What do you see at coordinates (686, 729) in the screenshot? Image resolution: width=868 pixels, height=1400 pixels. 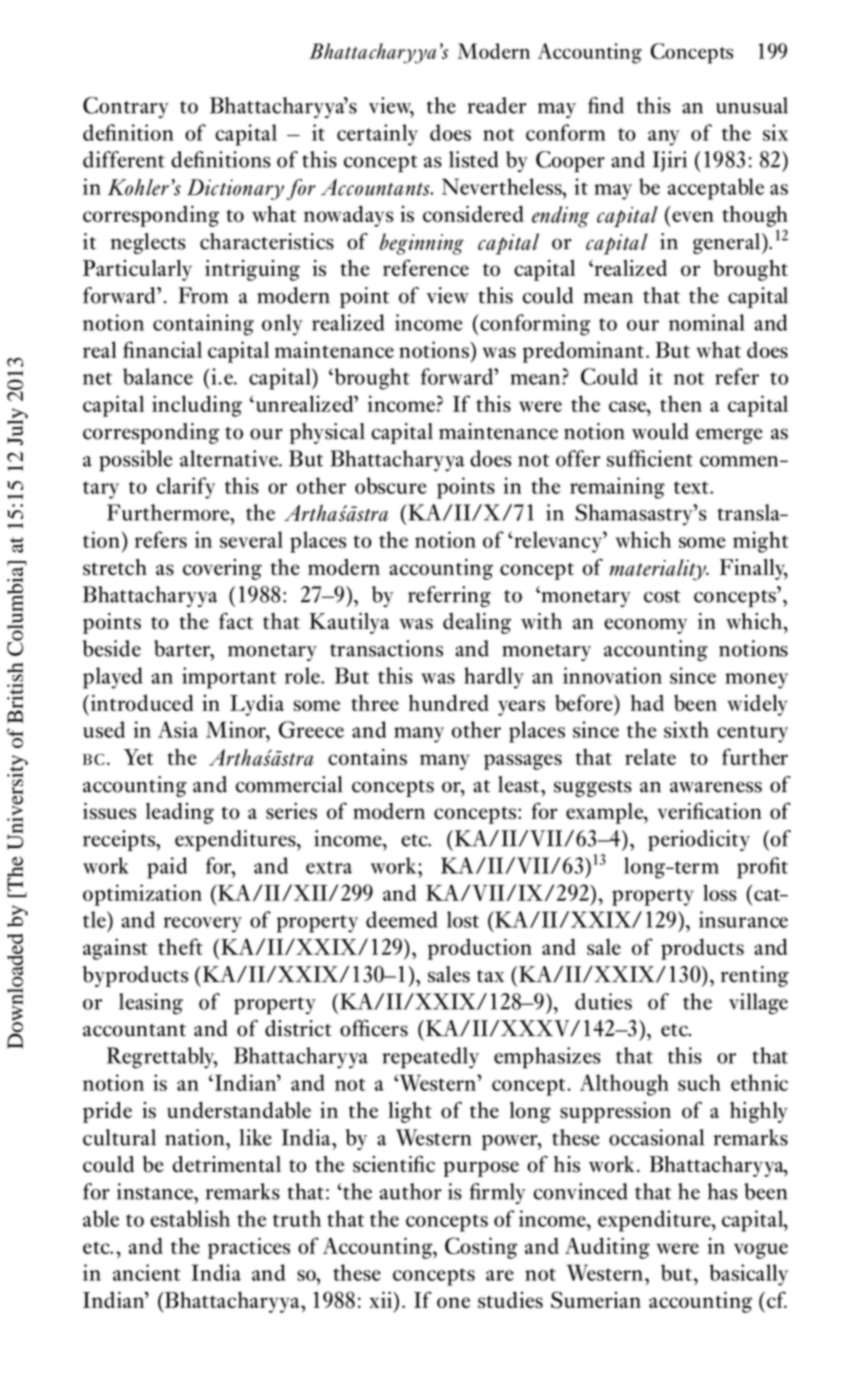 I see `sixth` at bounding box center [686, 729].
